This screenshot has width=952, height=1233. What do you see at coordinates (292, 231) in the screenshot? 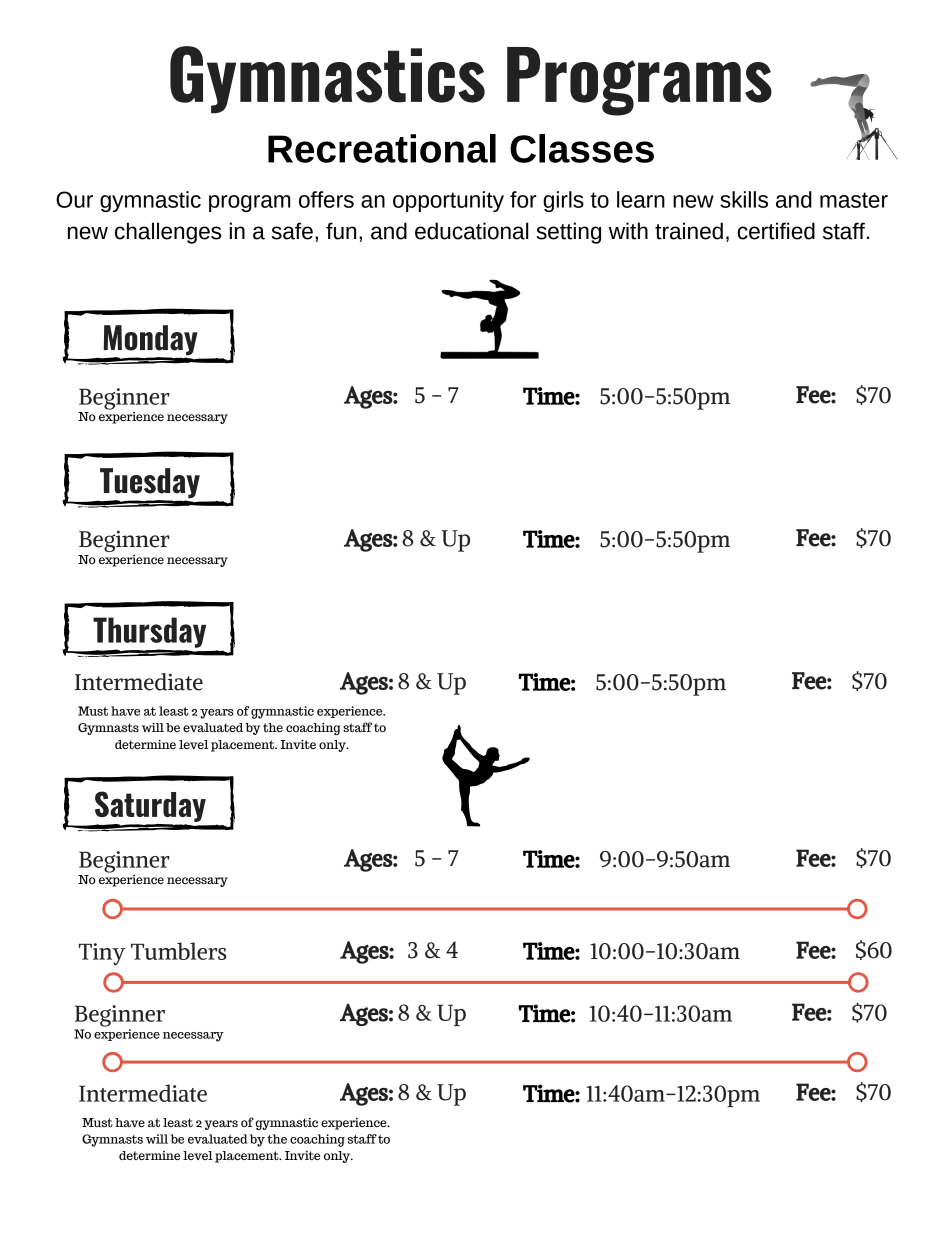
I see `safe` at bounding box center [292, 231].
